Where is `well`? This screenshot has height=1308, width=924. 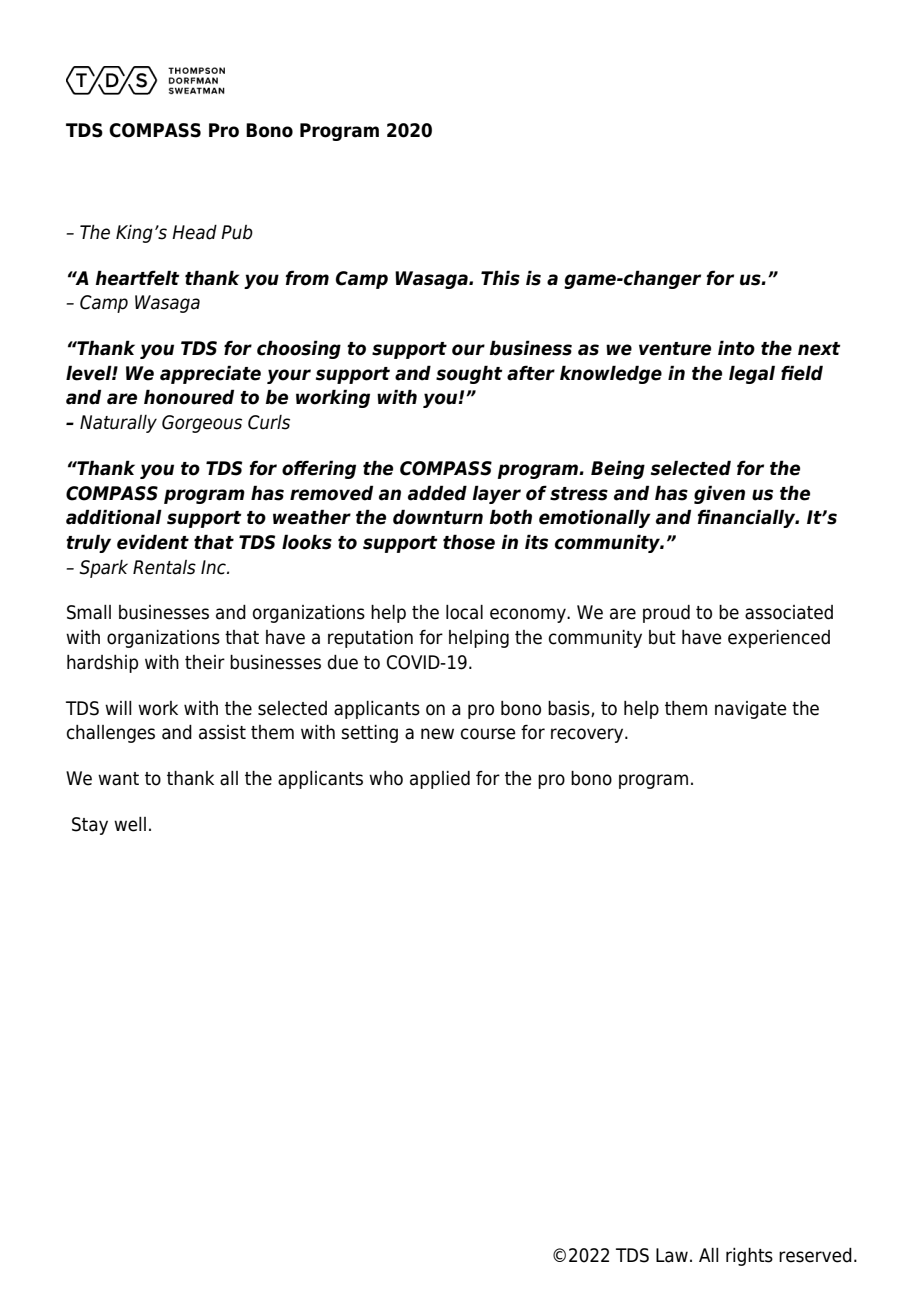
well is located at coordinates (130, 824).
